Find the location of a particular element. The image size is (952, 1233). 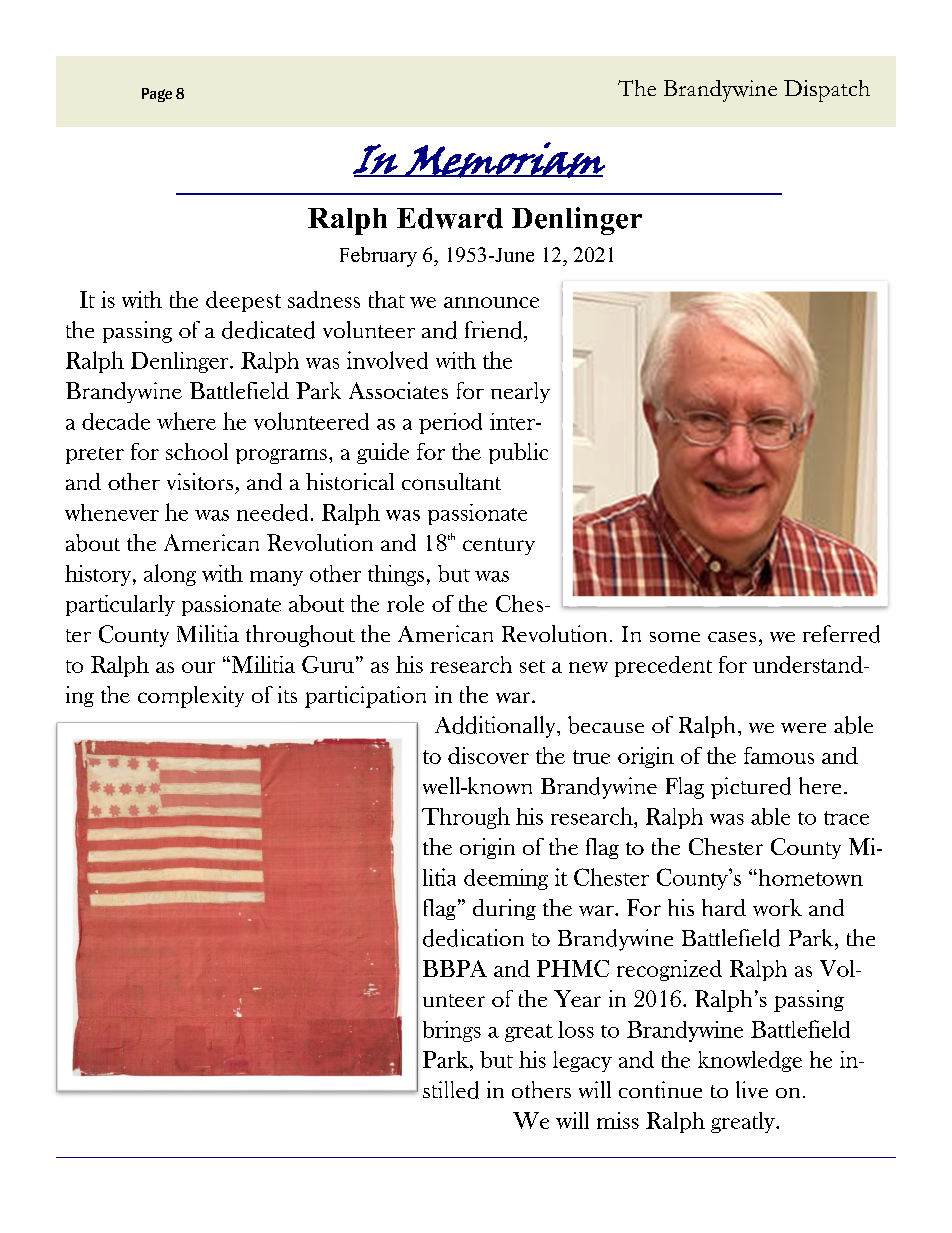

cases is located at coordinates (732, 637).
